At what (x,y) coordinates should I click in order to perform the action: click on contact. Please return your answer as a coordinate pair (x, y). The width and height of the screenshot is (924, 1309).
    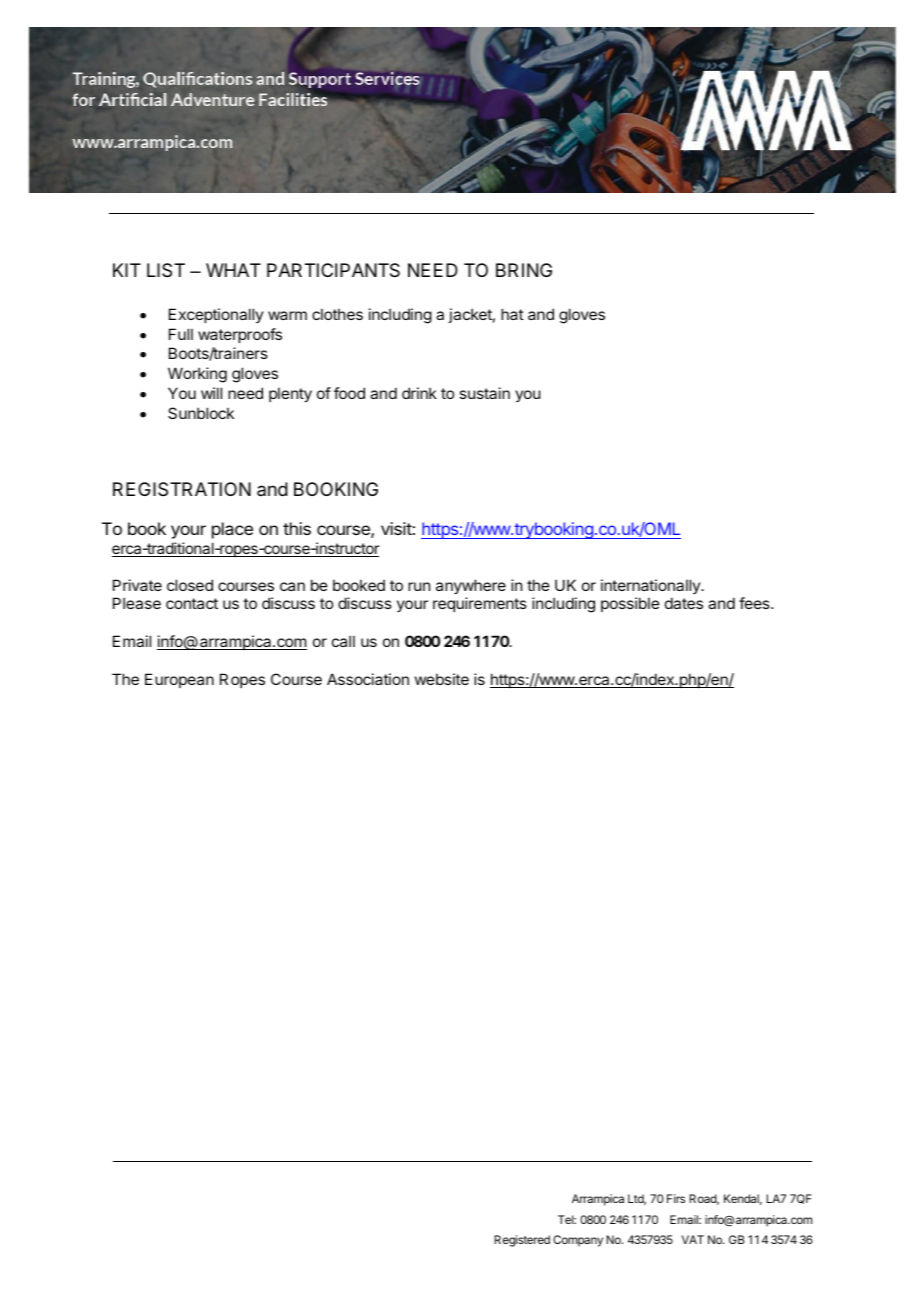
    Looking at the image, I should click on (192, 603).
